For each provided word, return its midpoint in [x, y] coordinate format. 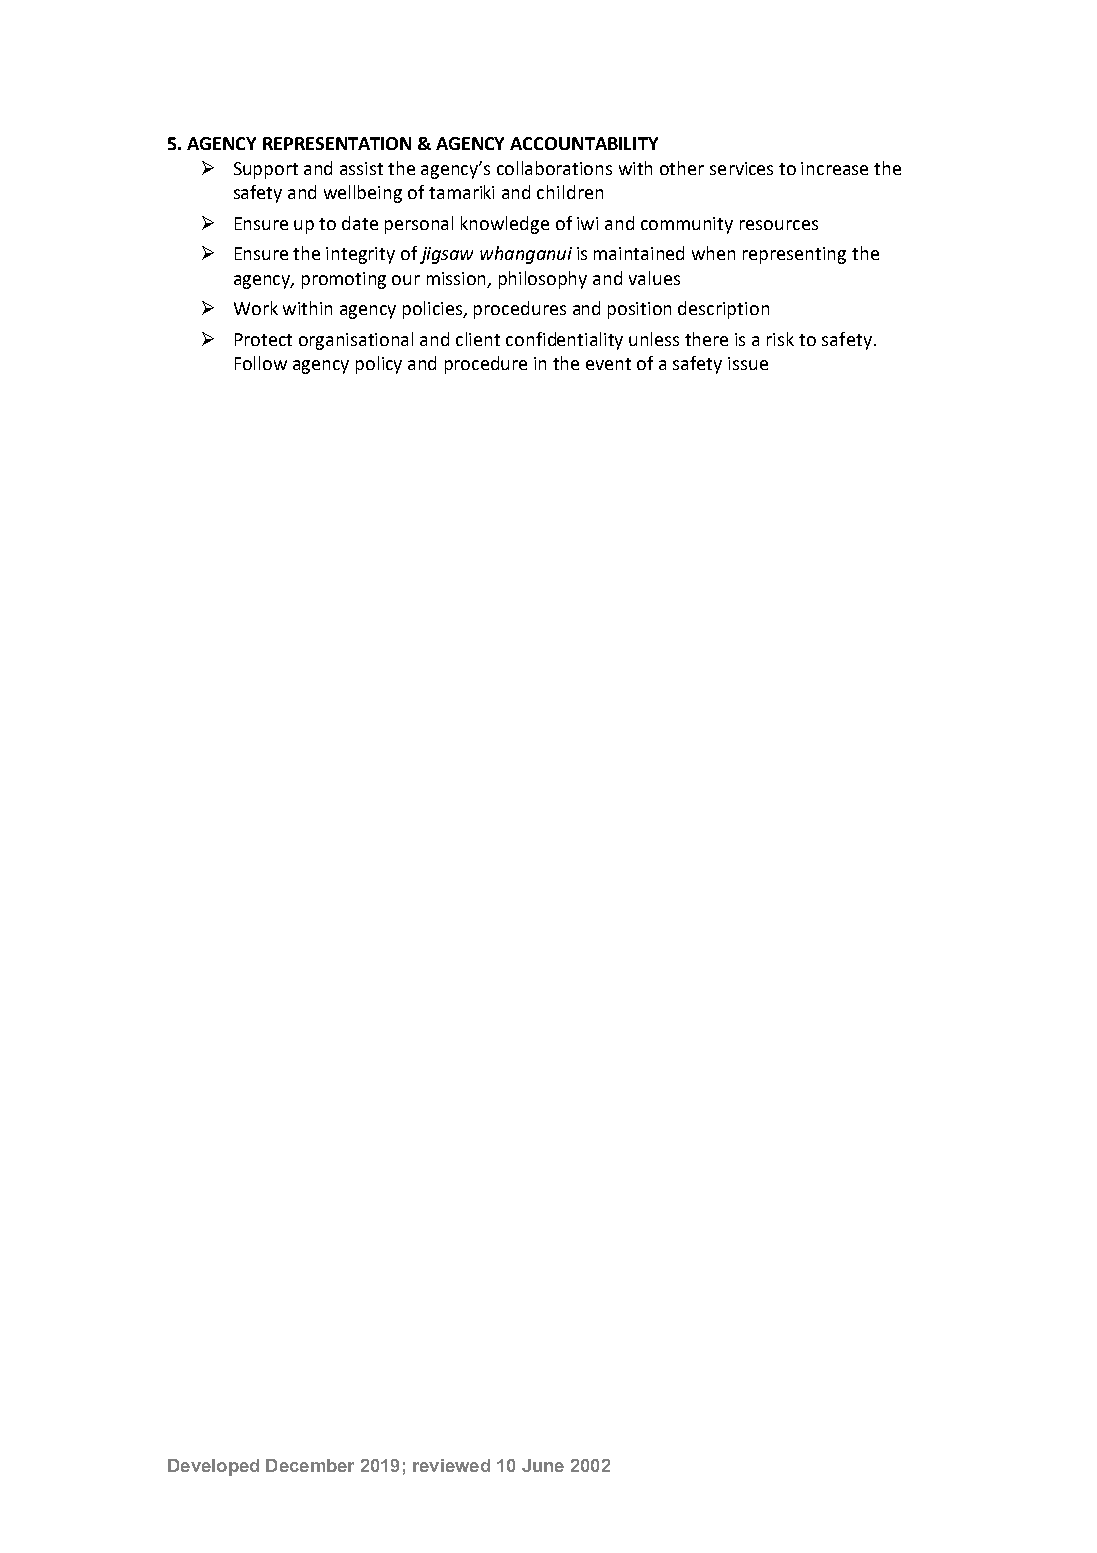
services [741, 168]
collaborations [554, 168]
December [310, 1465]
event [608, 364]
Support [266, 170]
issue [748, 363]
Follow [261, 363]
